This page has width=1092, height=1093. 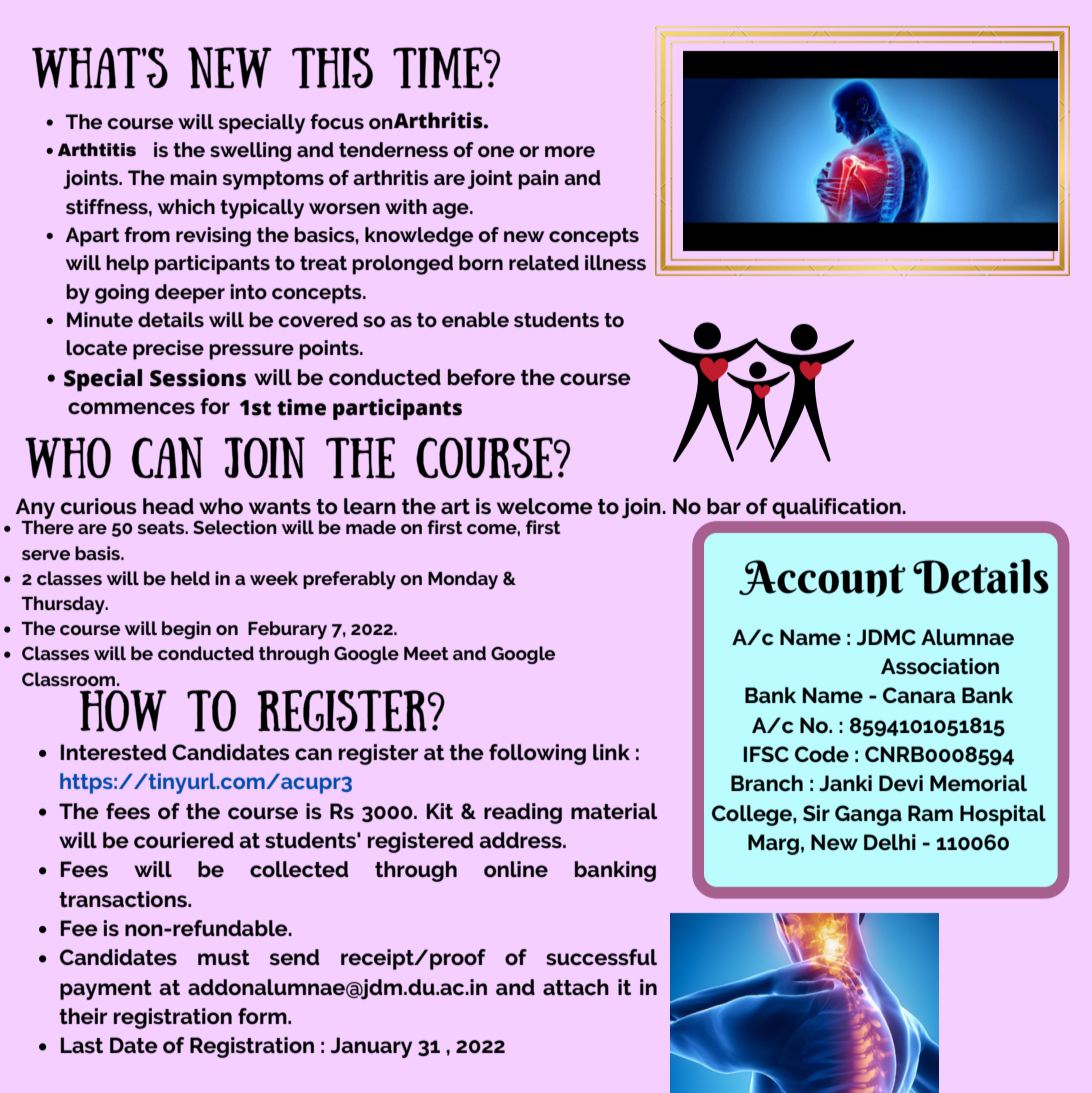 What do you see at coordinates (83, 1016) in the page?
I see `their` at bounding box center [83, 1016].
